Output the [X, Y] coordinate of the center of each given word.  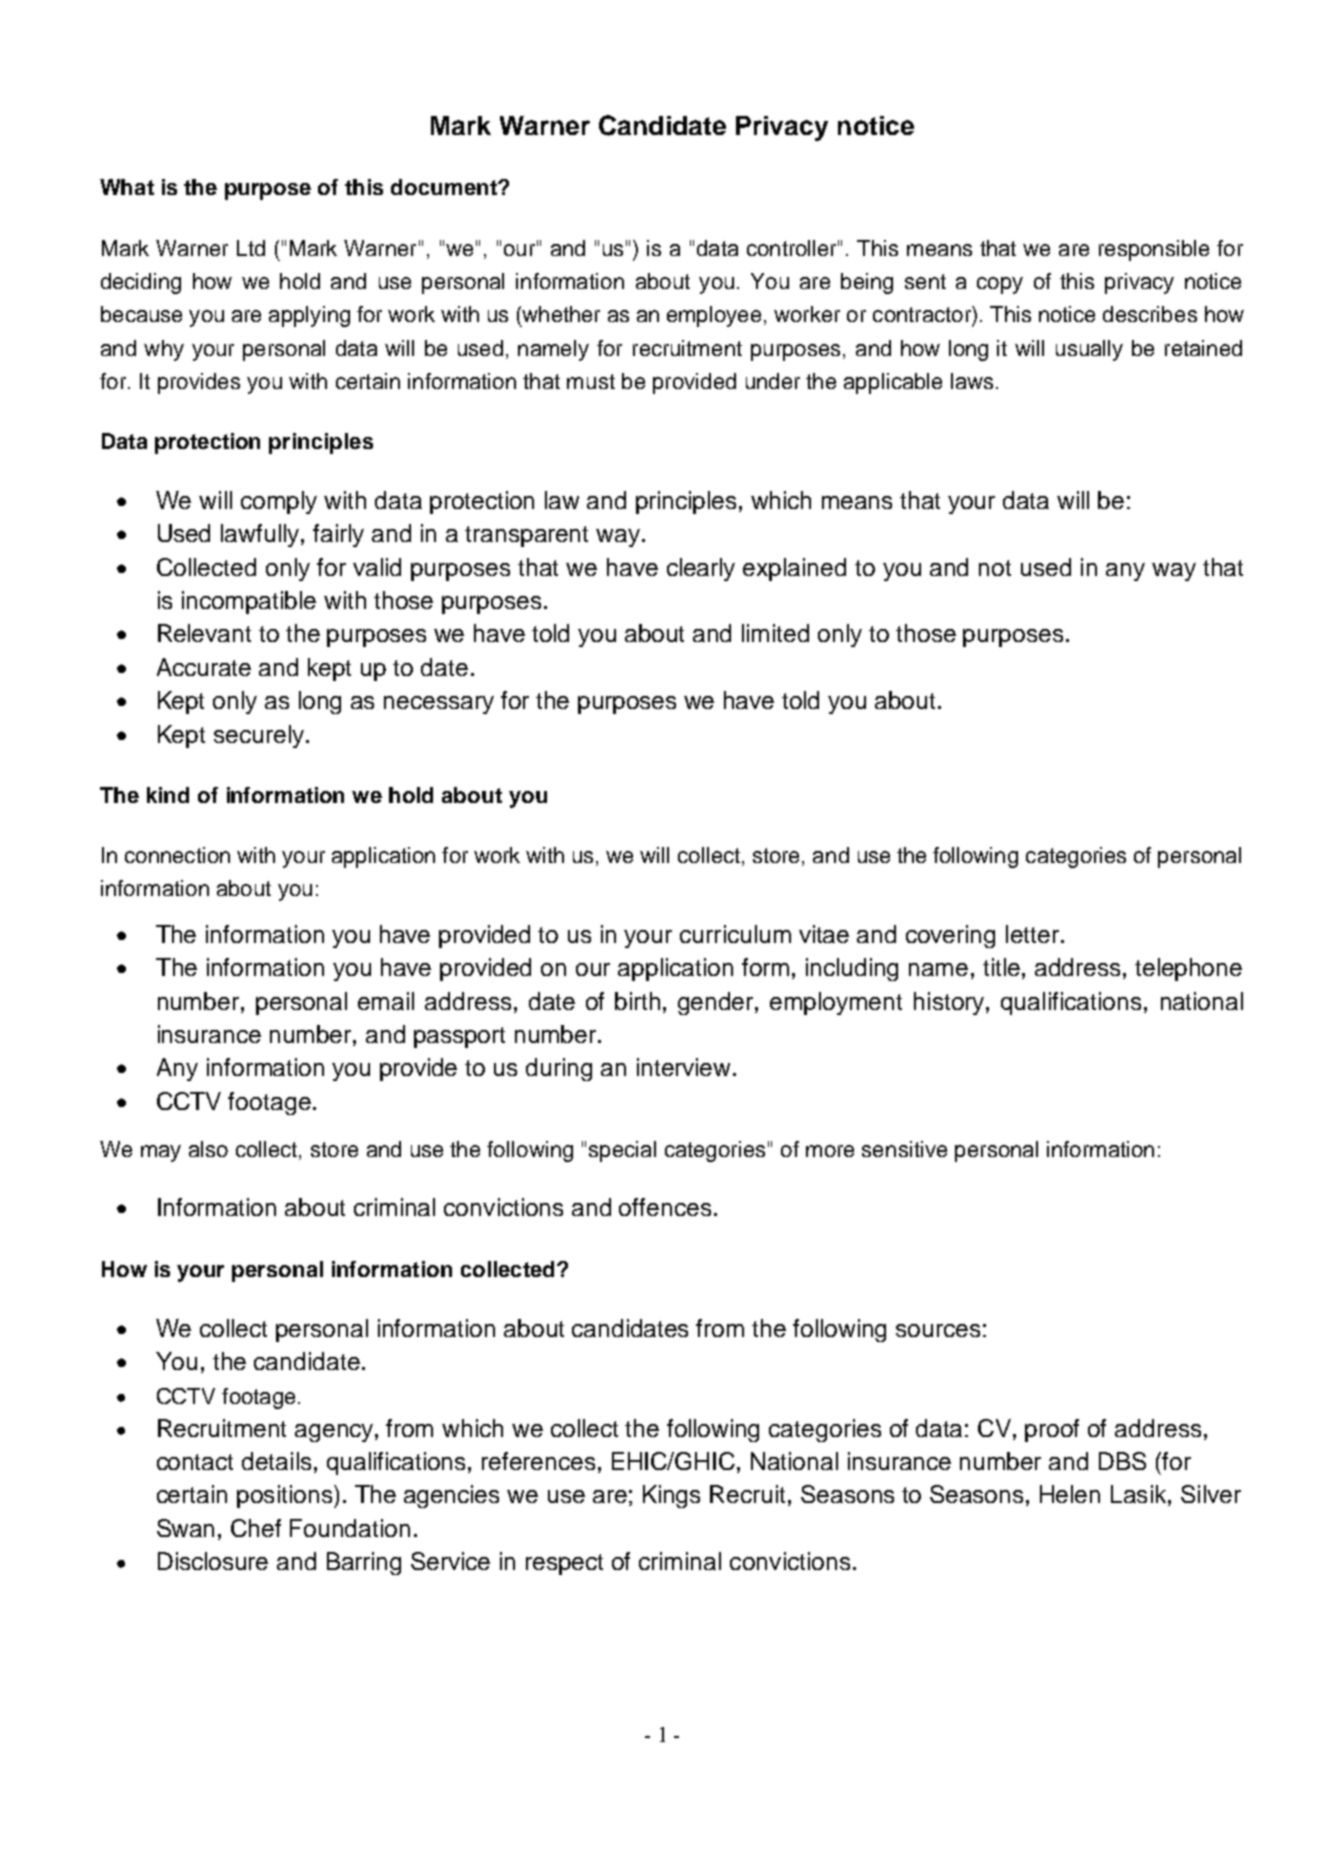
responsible [1154, 250]
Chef [256, 1528]
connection [177, 855]
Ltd [251, 248]
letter [1032, 934]
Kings [671, 1496]
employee [714, 316]
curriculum [735, 934]
